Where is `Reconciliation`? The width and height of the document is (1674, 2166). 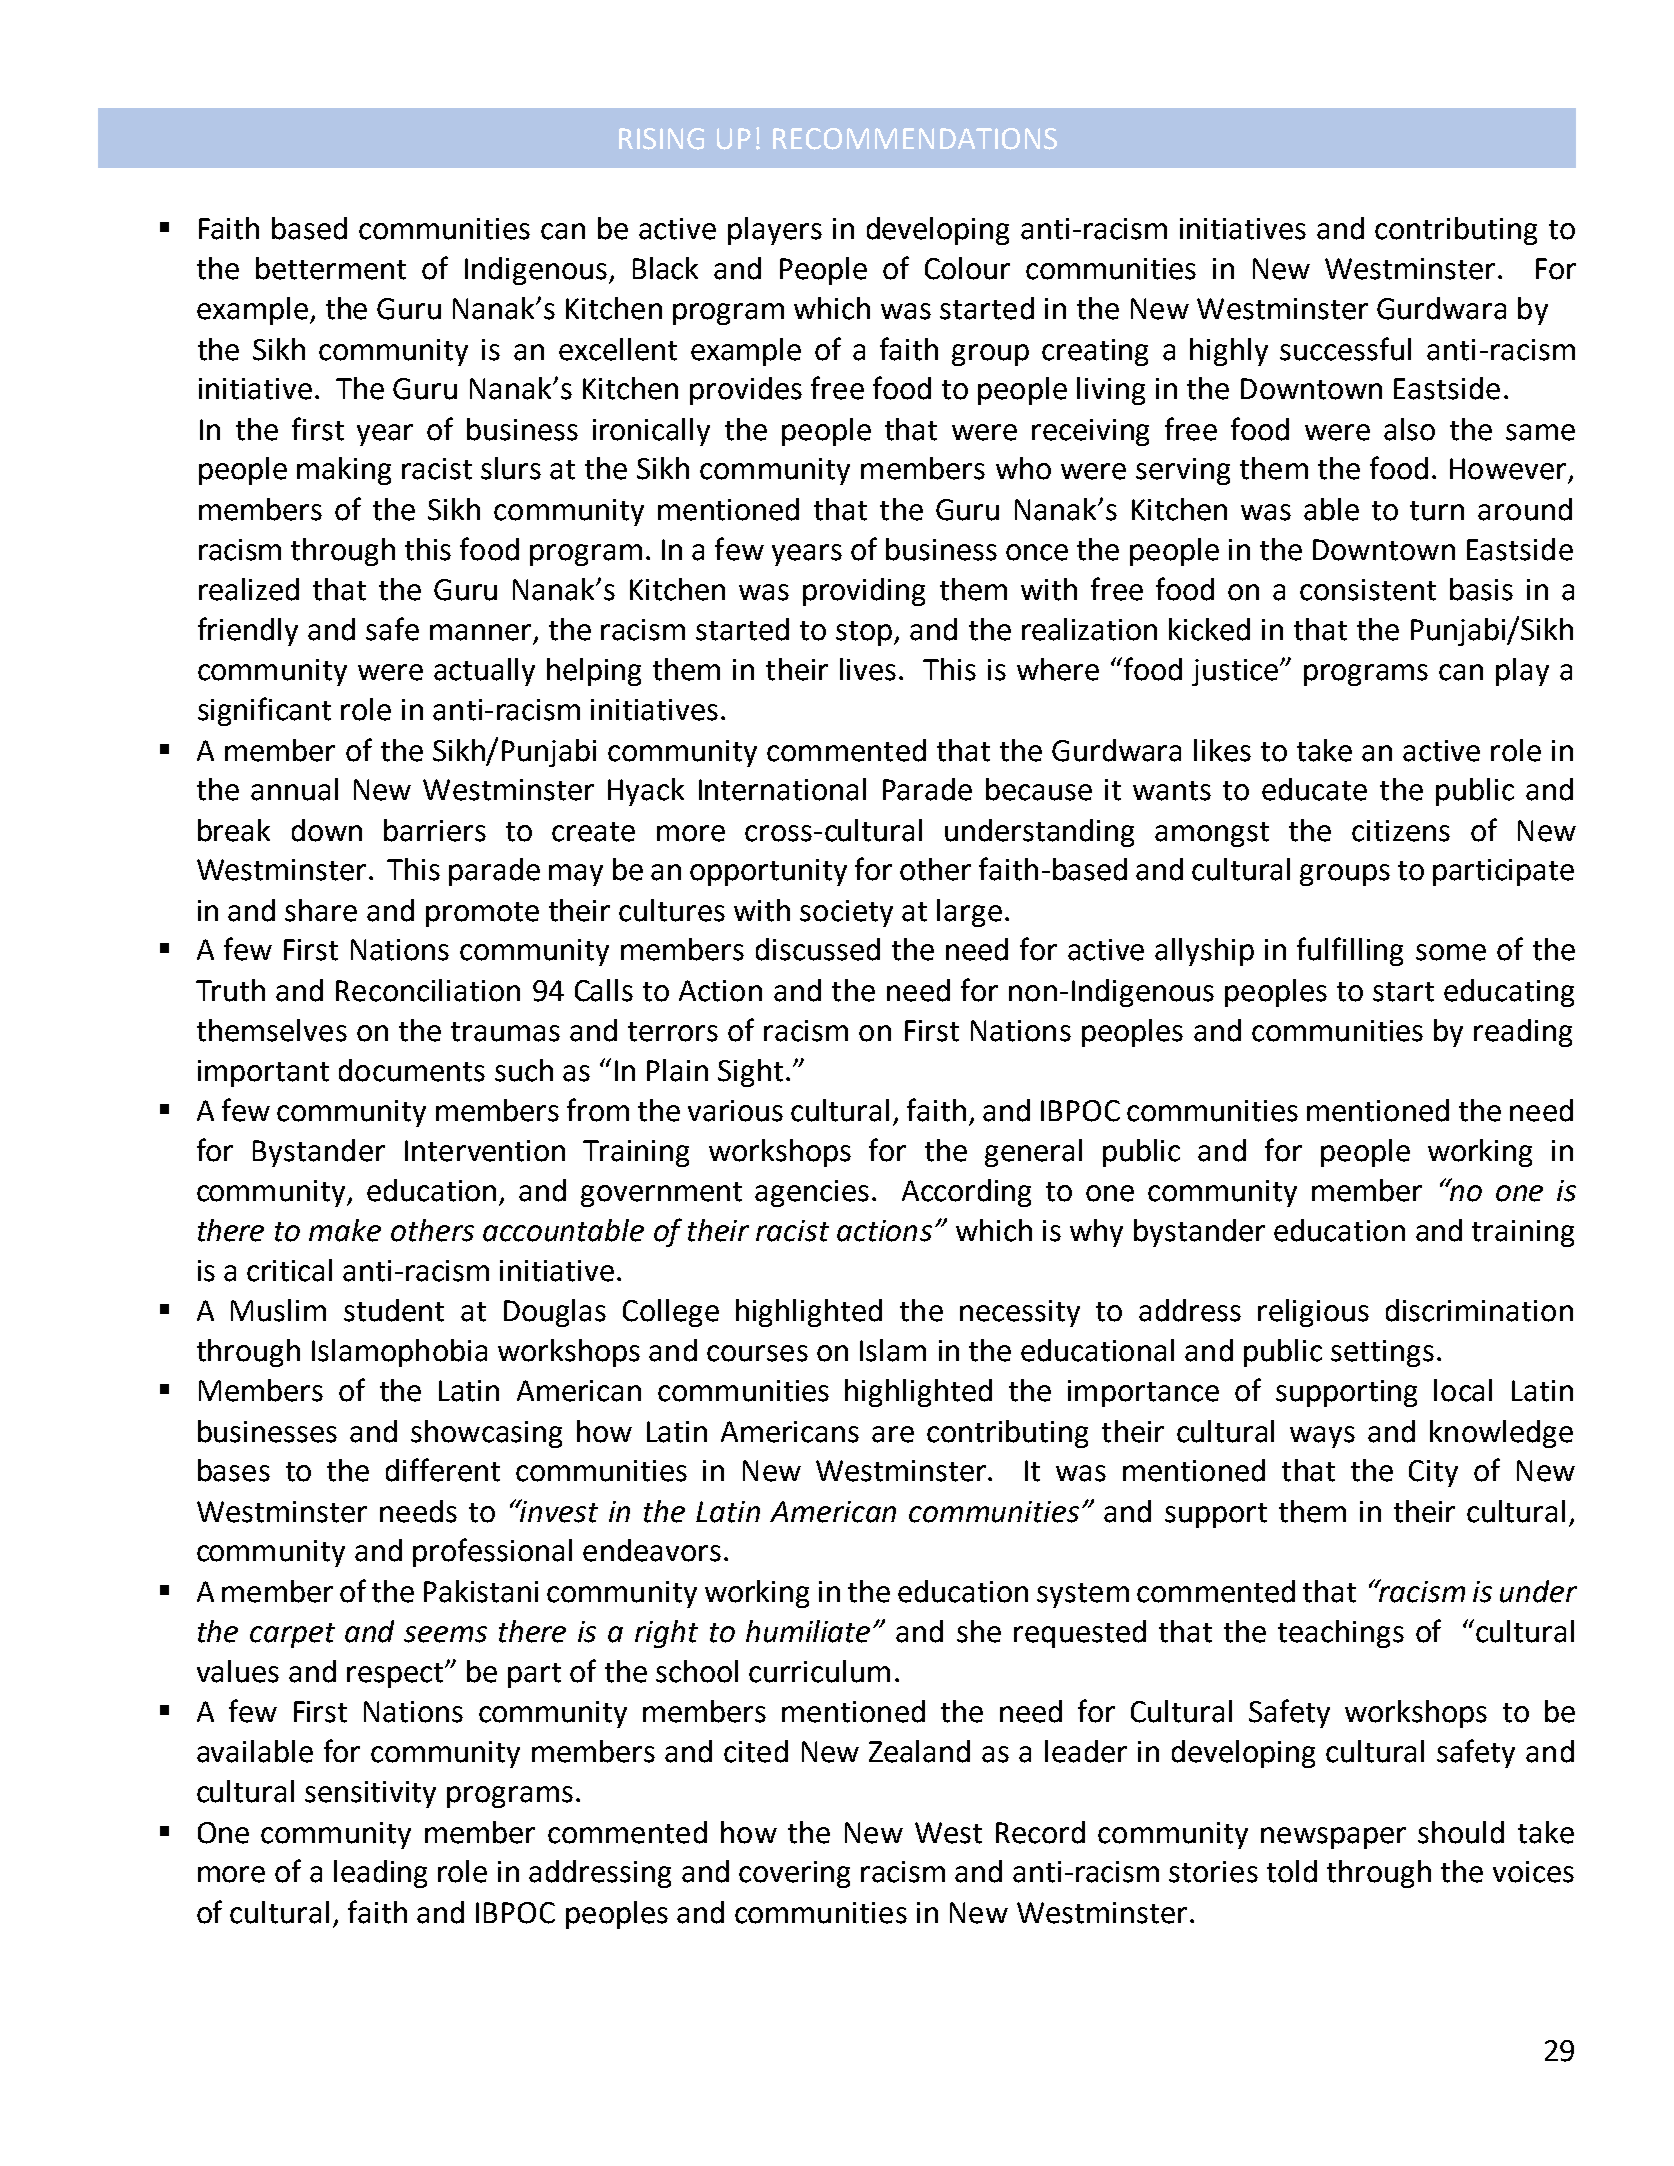
Reconciliation is located at coordinates (428, 990).
